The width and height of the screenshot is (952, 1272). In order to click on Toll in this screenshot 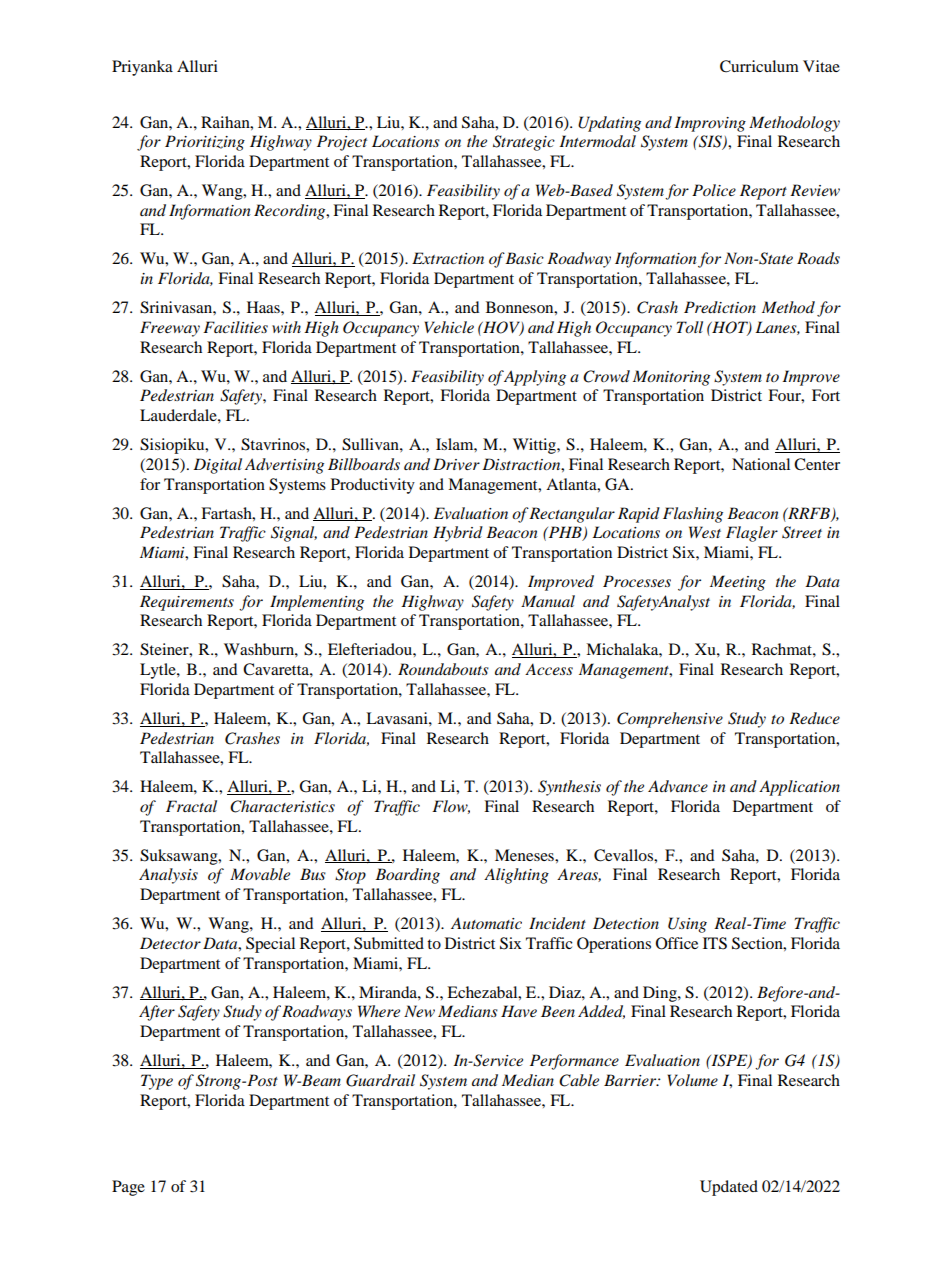, I will do `click(690, 327)`.
